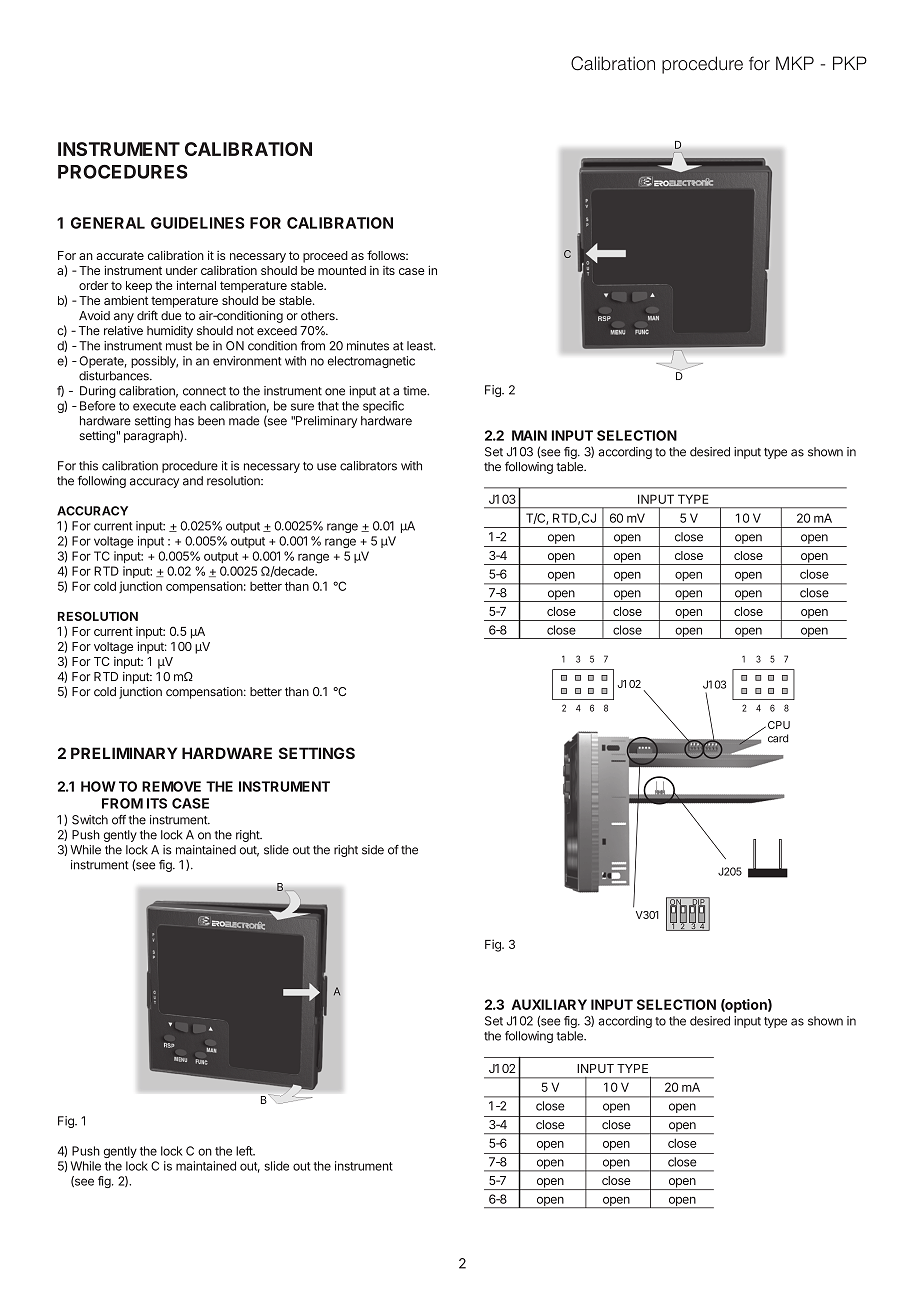 The image size is (924, 1308). I want to click on use, so click(327, 467).
